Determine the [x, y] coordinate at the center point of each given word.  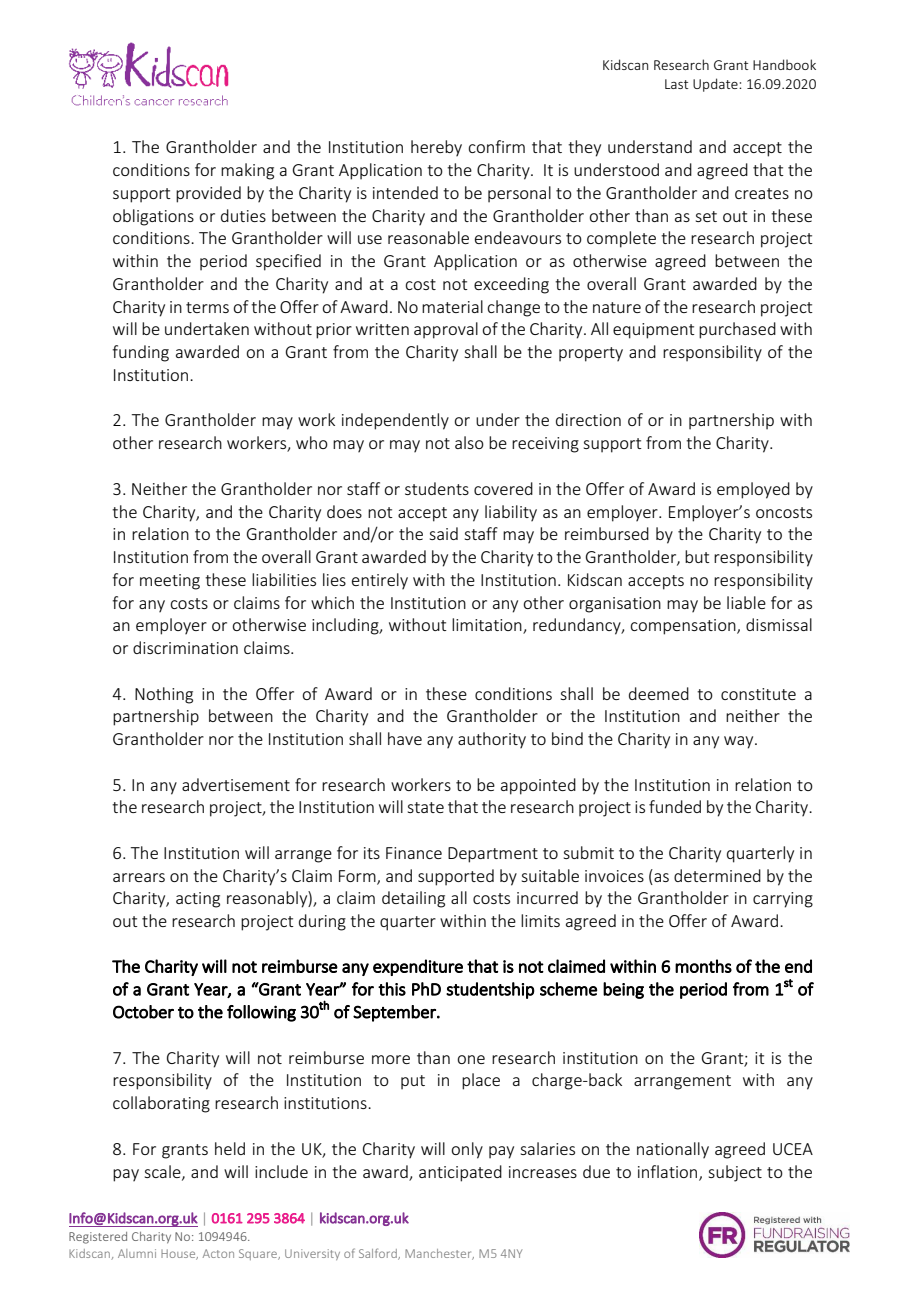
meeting [170, 582]
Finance [414, 853]
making [247, 171]
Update [716, 85]
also [469, 442]
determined [717, 875]
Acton [218, 1253]
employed [753, 490]
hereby [436, 148]
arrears [139, 877]
